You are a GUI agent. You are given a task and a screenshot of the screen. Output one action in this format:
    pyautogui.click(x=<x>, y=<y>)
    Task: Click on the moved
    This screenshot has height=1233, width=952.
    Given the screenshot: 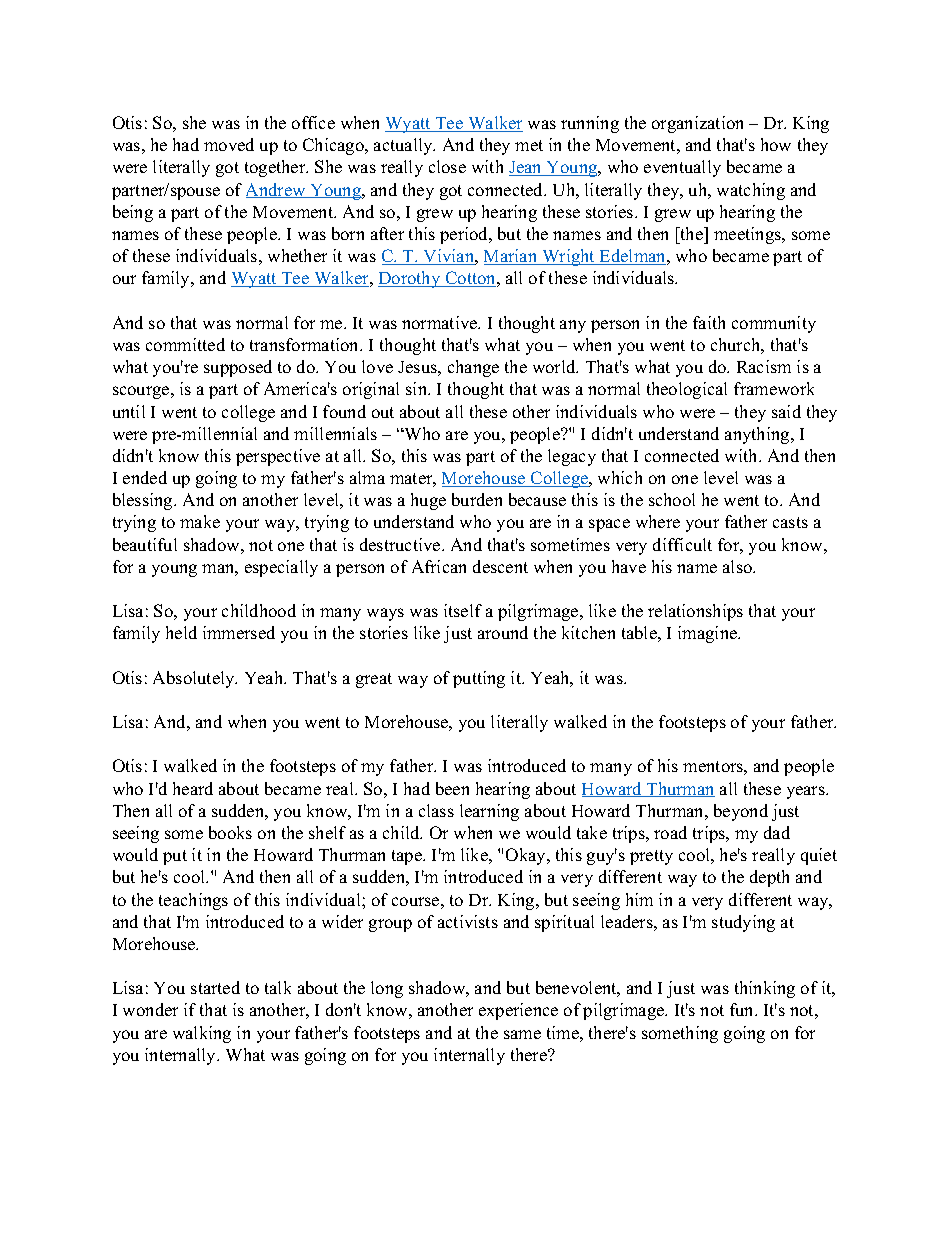 What is the action you would take?
    pyautogui.click(x=229, y=144)
